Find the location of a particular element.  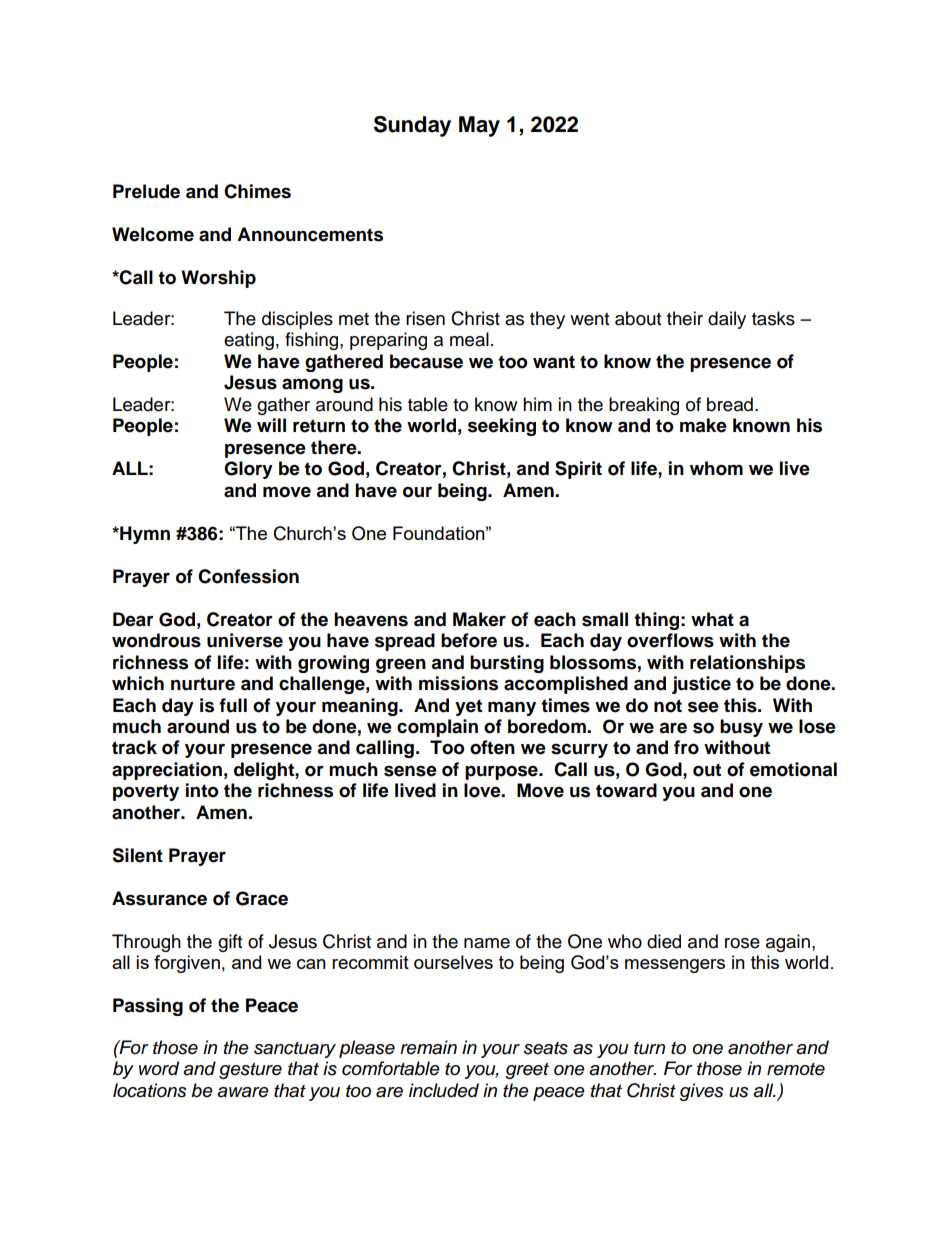

universe is located at coordinates (245, 640).
